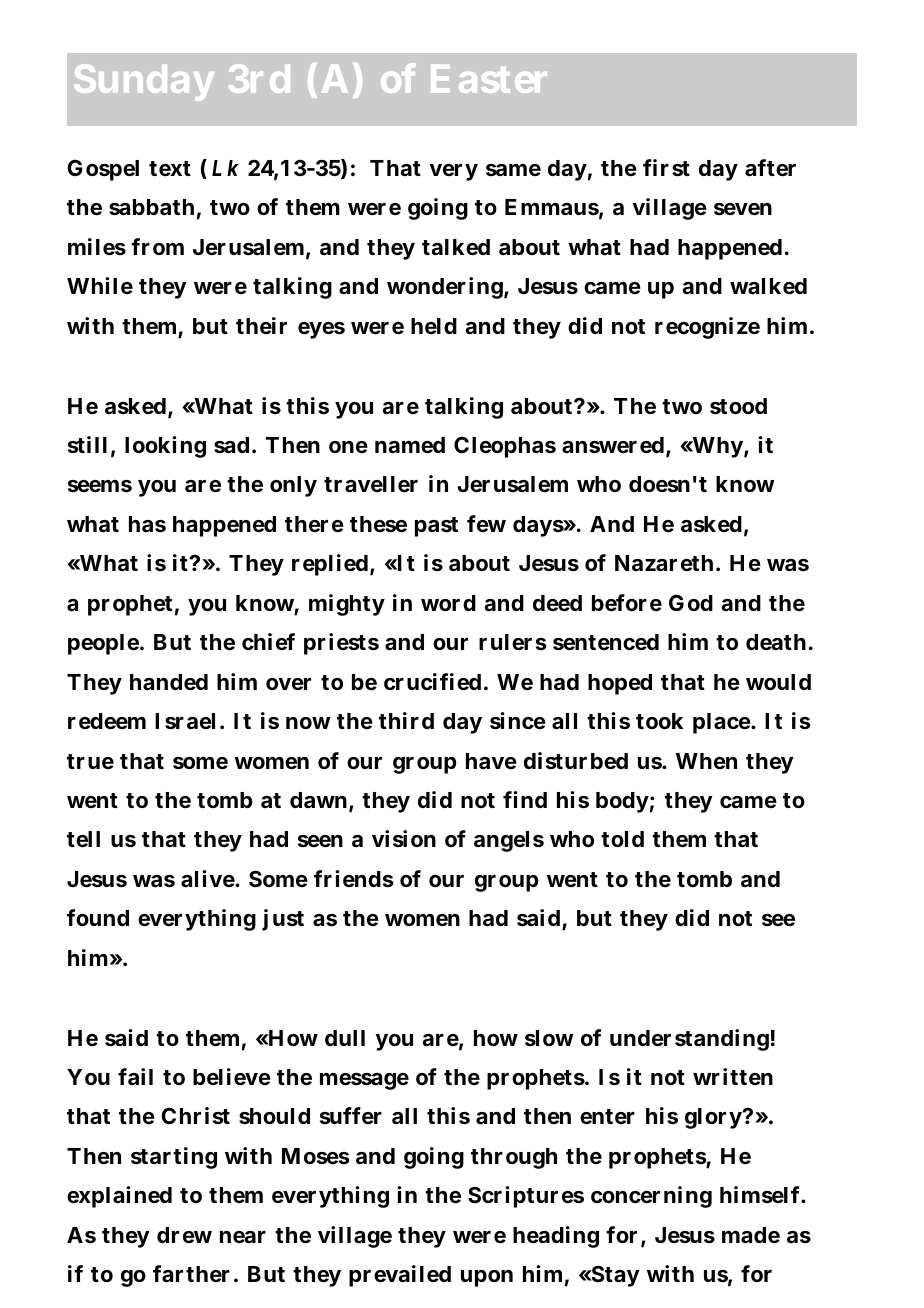 The width and height of the document is (924, 1308). Describe the element at coordinates (432, 682) in the document. I see `crucified` at that location.
